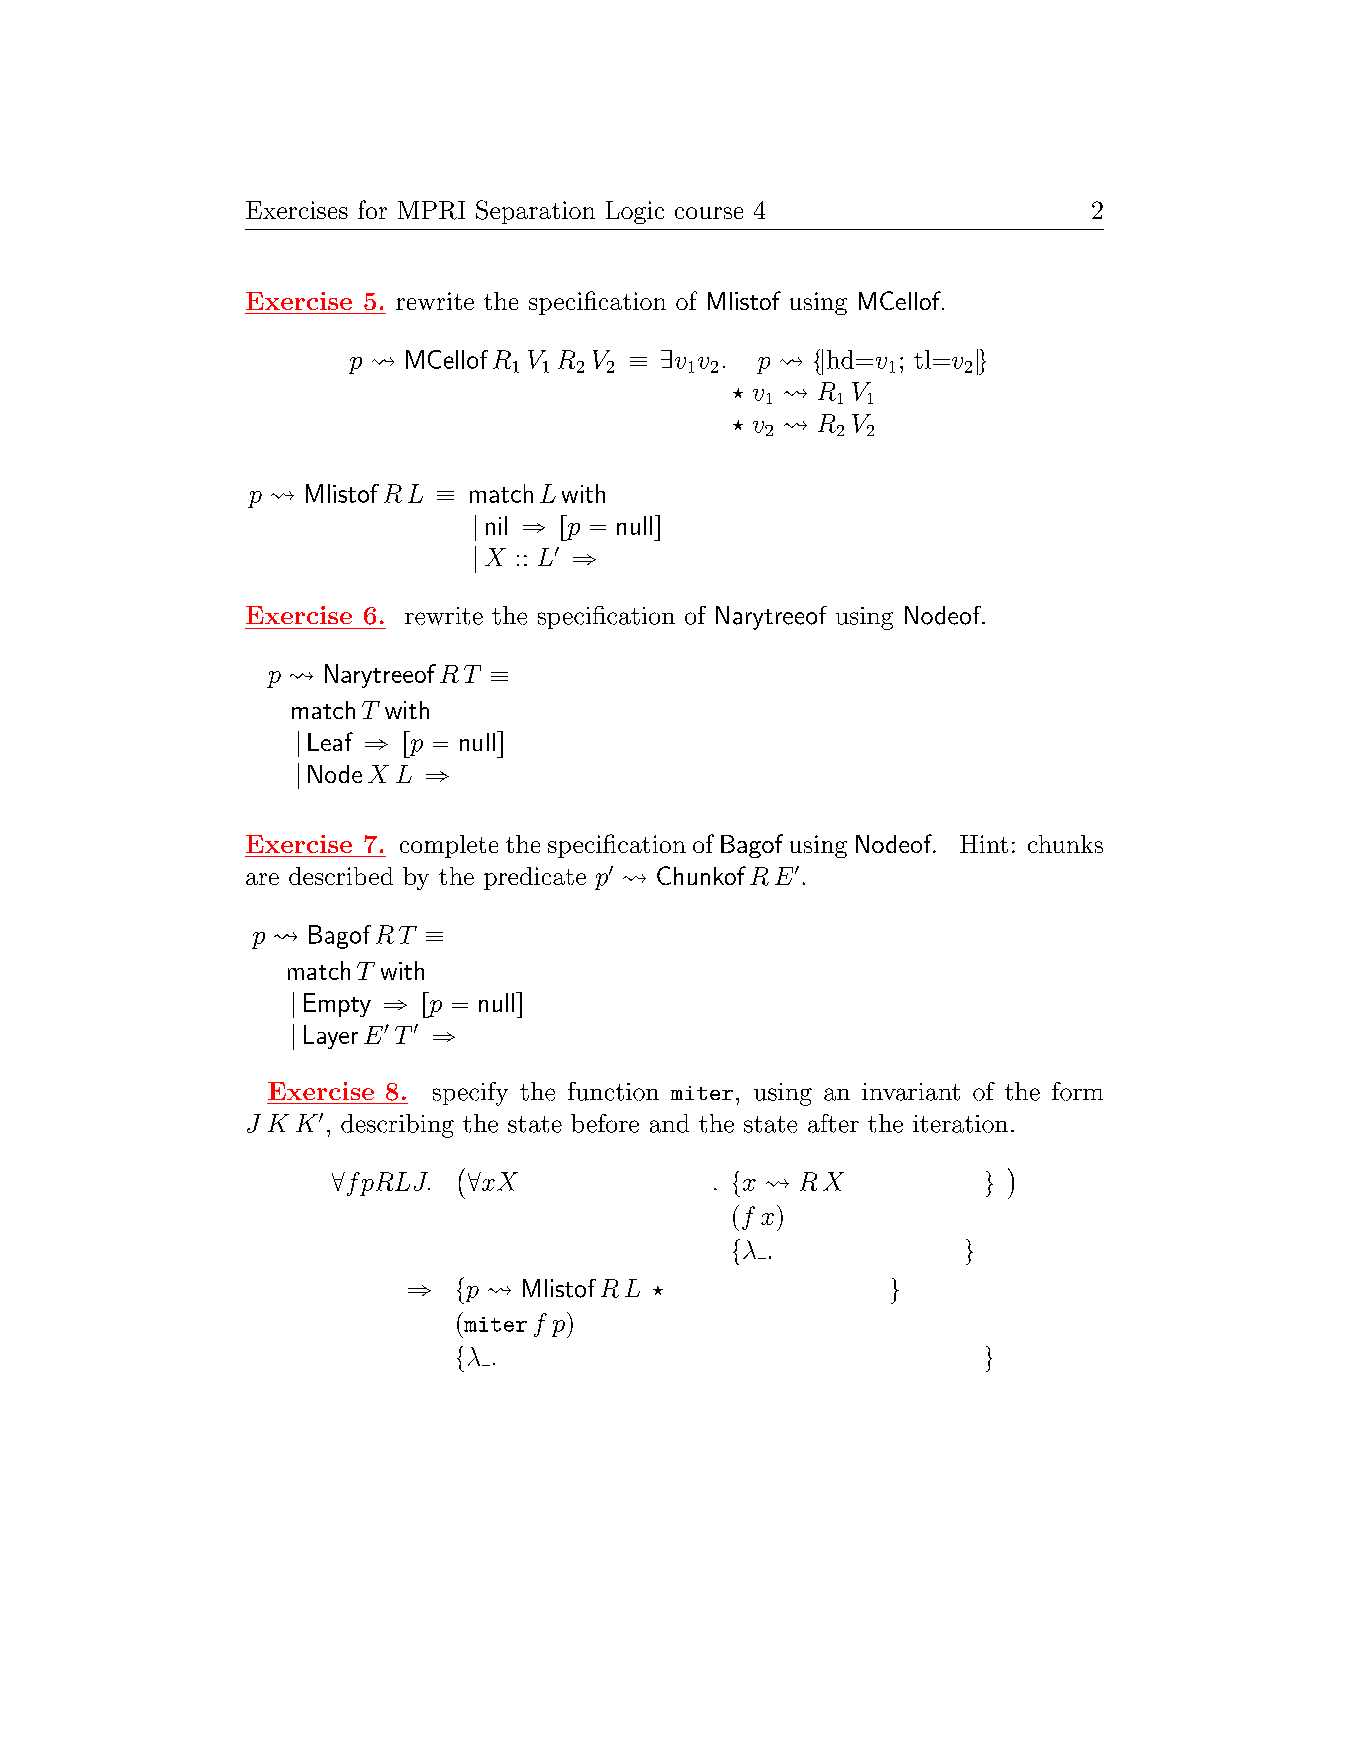  What do you see at coordinates (330, 741) in the page?
I see `Leaf` at bounding box center [330, 741].
